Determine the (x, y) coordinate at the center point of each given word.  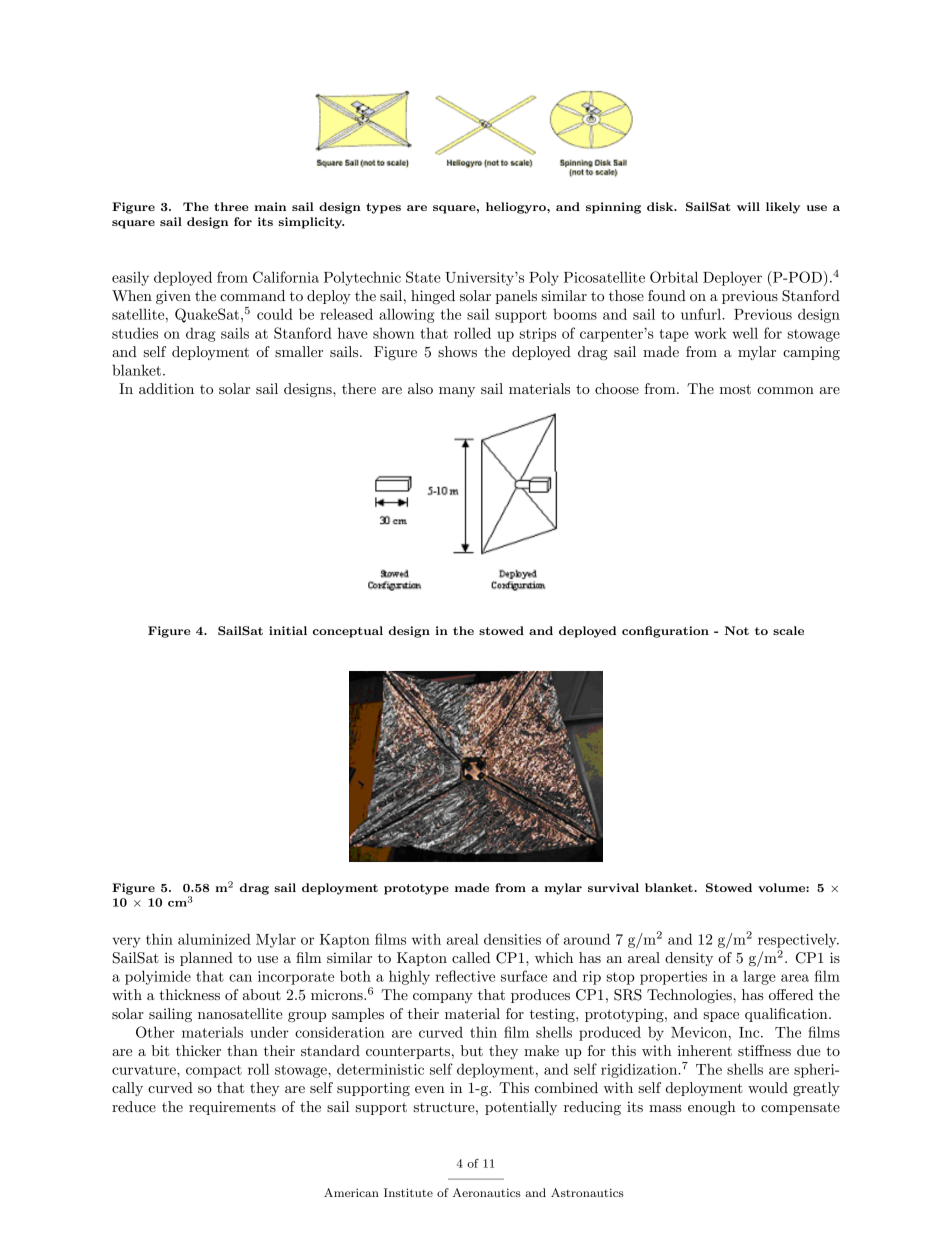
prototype (416, 889)
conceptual (348, 632)
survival (613, 887)
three (231, 206)
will (748, 206)
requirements (232, 1108)
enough (712, 1108)
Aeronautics (487, 1192)
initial (288, 630)
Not (737, 630)
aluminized (214, 939)
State (423, 277)
